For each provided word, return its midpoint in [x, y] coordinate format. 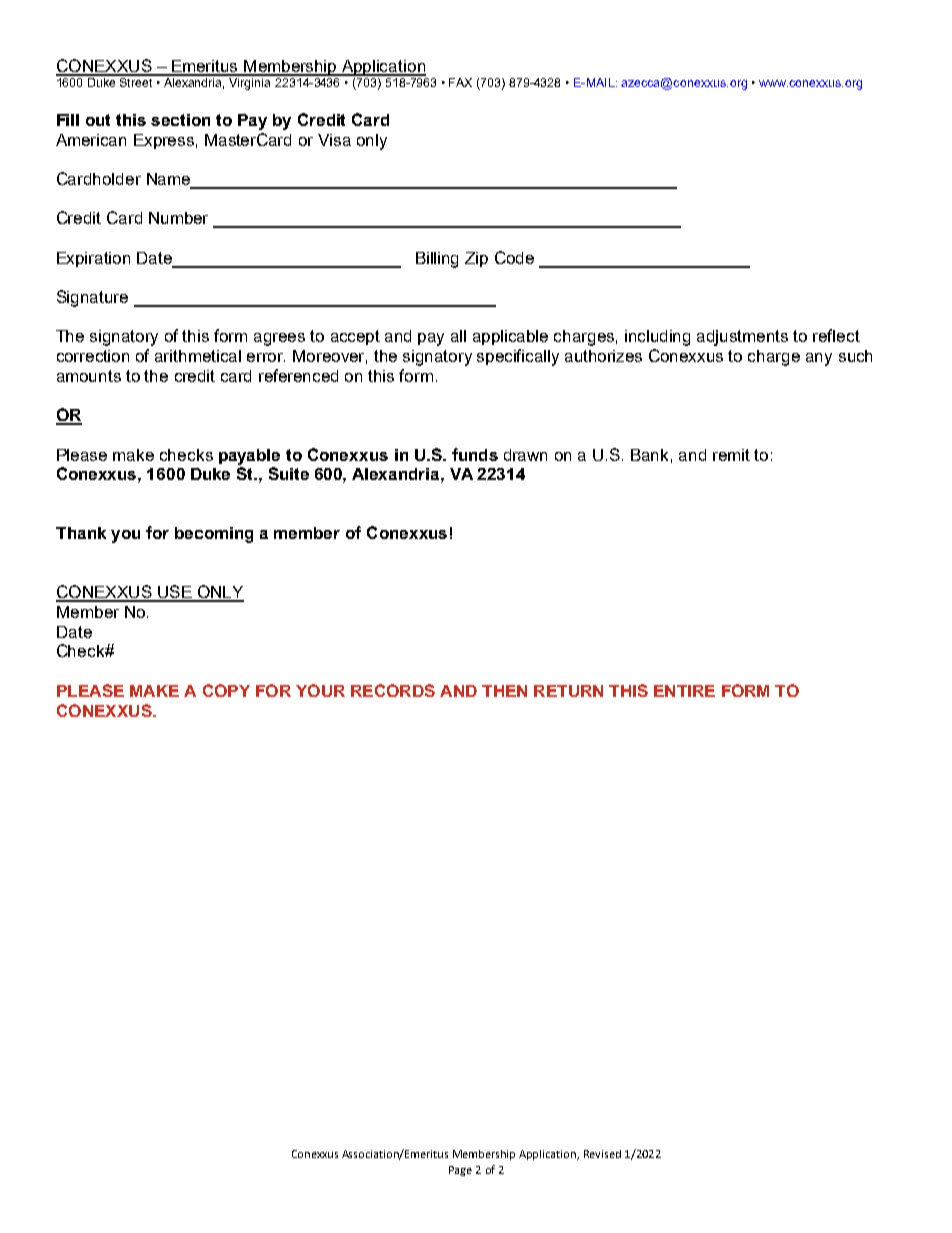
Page [460, 1171]
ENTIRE [684, 691]
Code [514, 257]
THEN [504, 691]
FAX [460, 82]
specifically [518, 357]
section [180, 120]
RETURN [568, 691]
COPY [226, 690]
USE [175, 593]
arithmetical [198, 356]
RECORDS [393, 690]
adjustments [742, 338]
